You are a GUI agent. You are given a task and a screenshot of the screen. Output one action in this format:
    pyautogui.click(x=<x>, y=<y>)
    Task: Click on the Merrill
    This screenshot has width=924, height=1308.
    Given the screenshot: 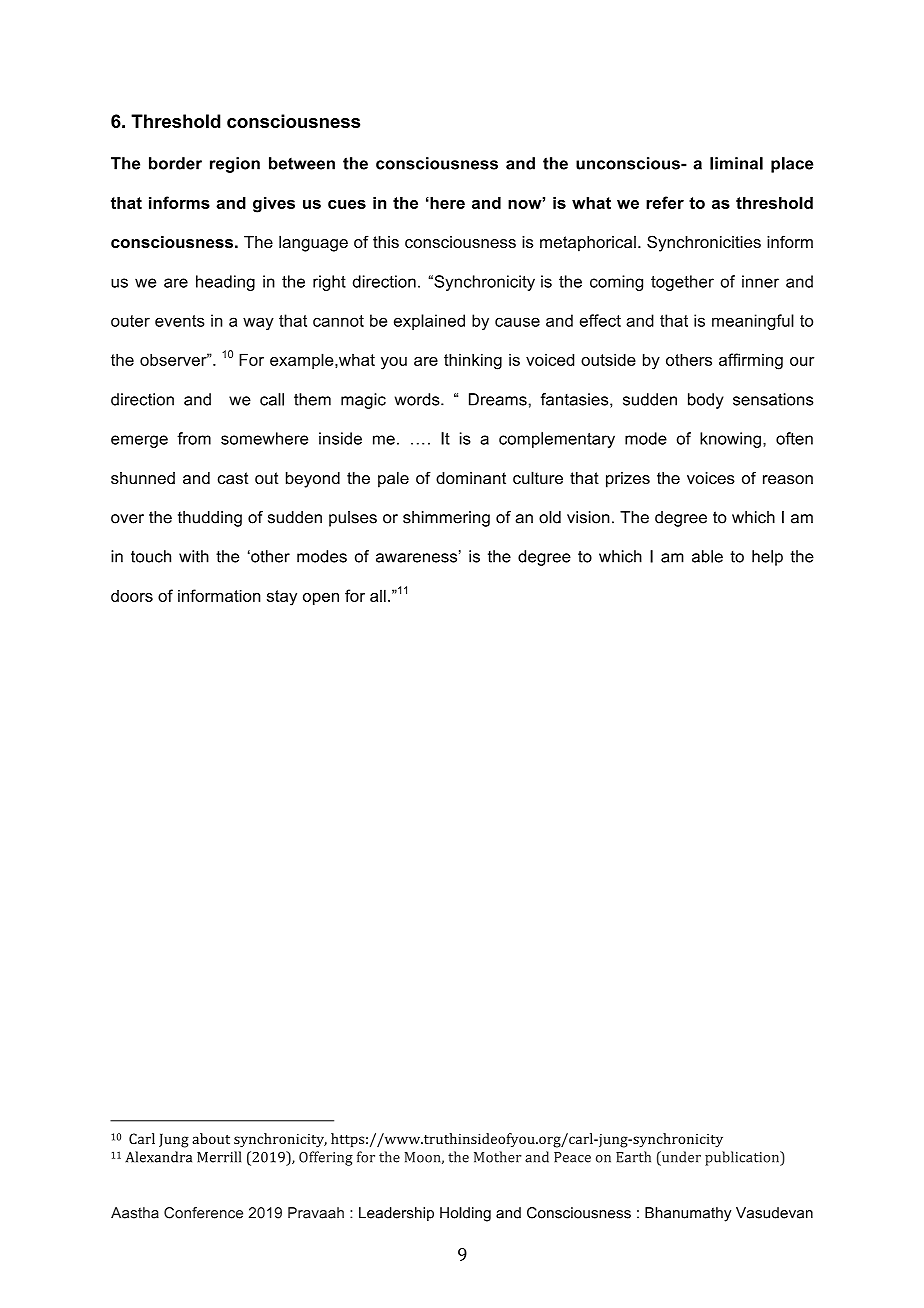 What is the action you would take?
    pyautogui.click(x=219, y=1157)
